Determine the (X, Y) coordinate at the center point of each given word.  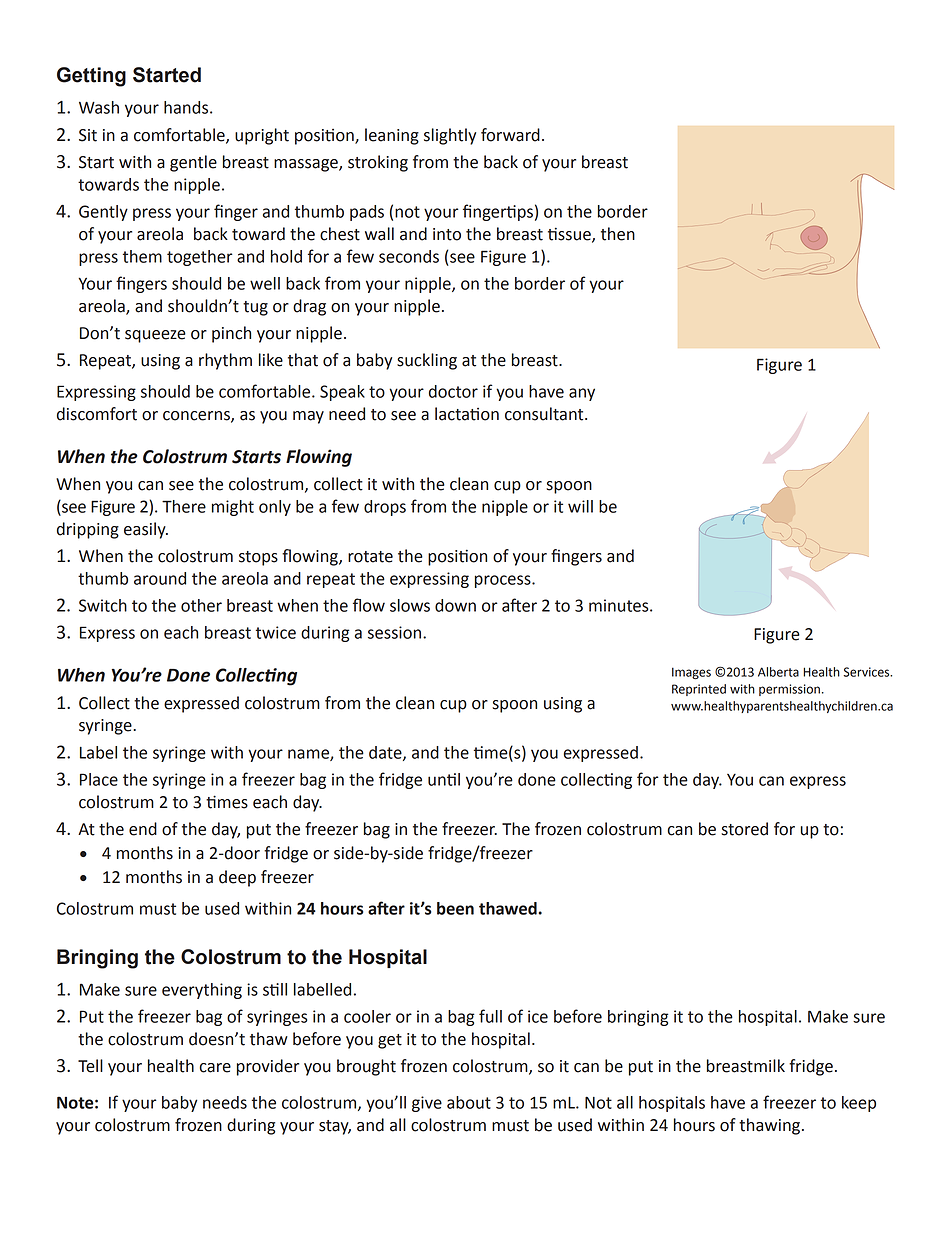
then (618, 234)
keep (859, 1104)
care (215, 1068)
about (469, 1102)
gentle (193, 163)
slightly (450, 136)
